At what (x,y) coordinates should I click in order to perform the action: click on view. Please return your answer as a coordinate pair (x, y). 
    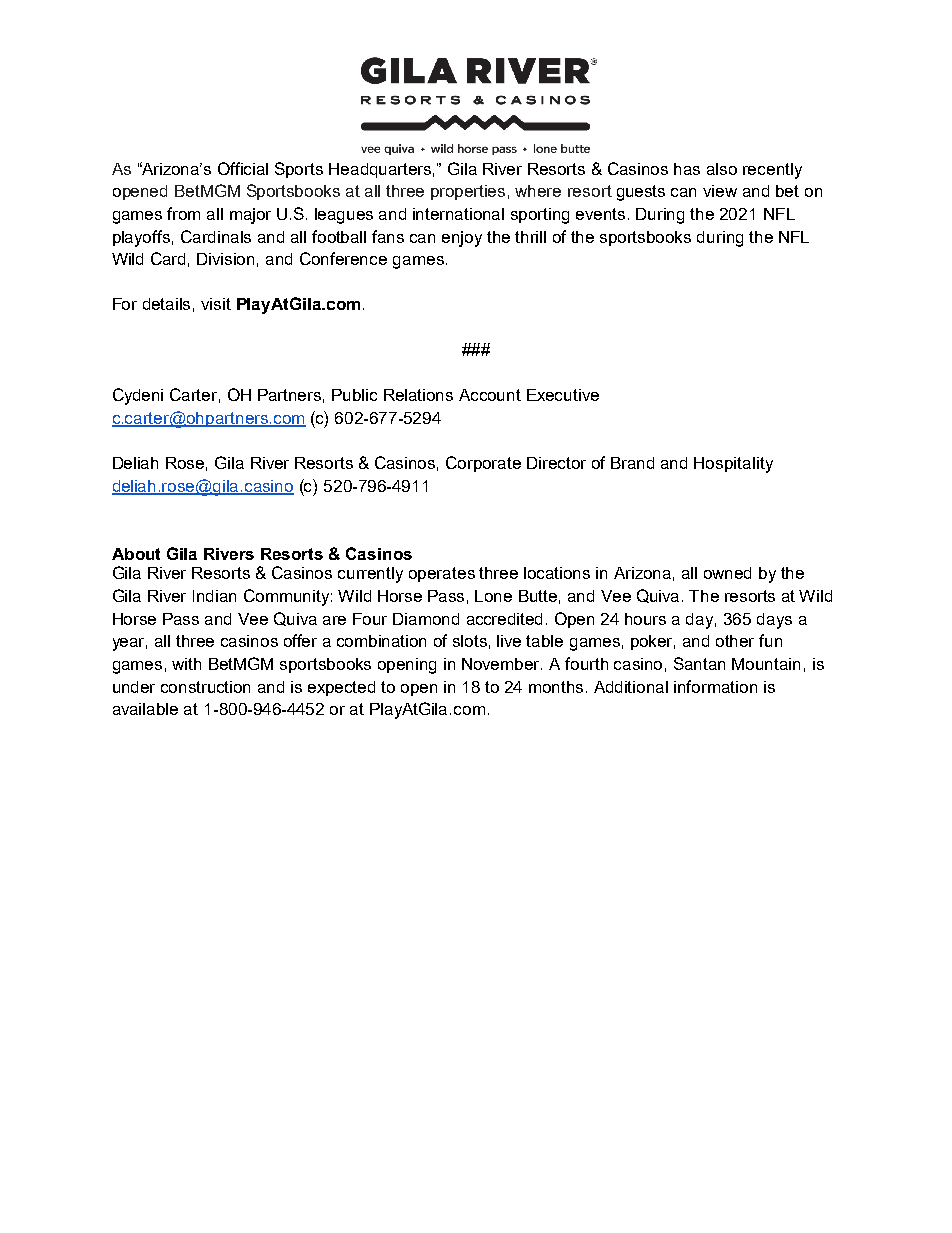
    Looking at the image, I should click on (720, 191).
